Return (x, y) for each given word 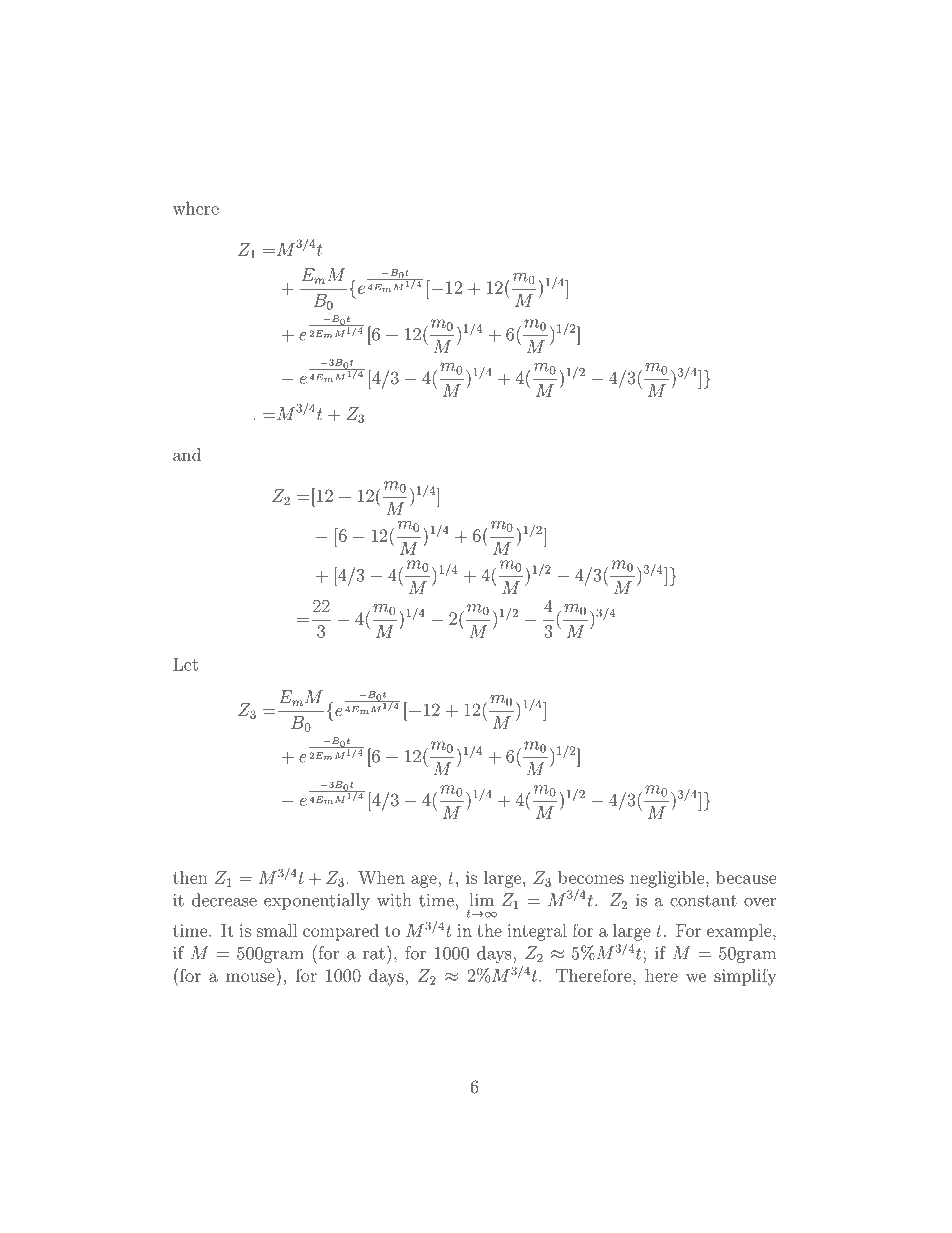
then (190, 877)
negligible (668, 879)
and (187, 454)
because (746, 877)
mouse (250, 977)
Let (185, 664)
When (381, 877)
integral (537, 932)
